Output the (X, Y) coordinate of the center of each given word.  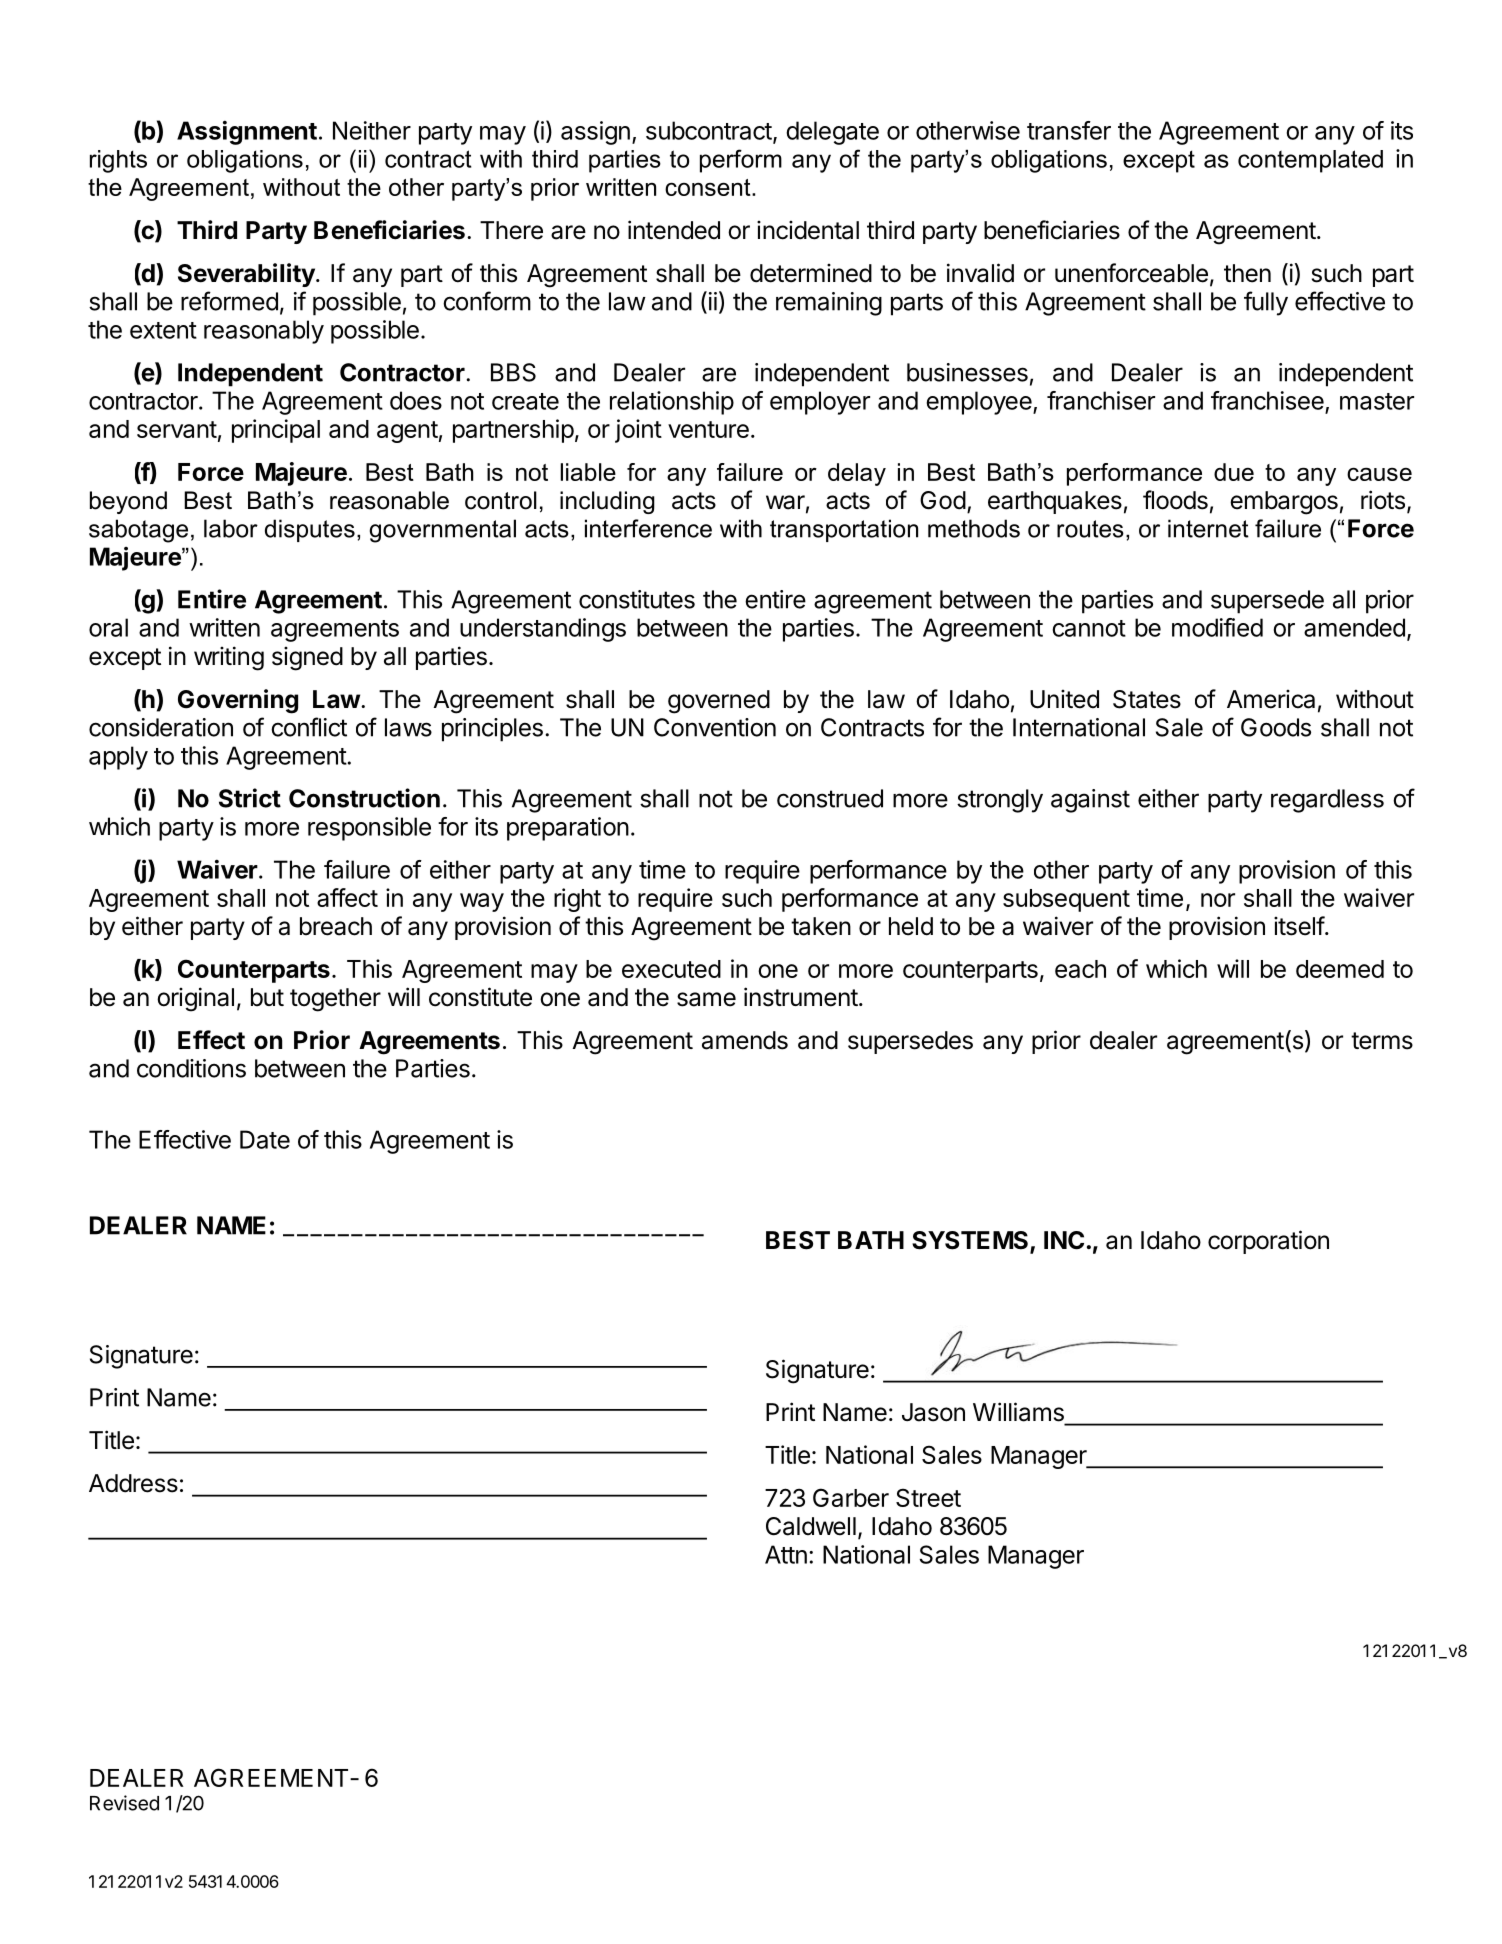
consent (709, 187)
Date (265, 1139)
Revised (124, 1803)
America (1271, 699)
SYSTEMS (971, 1241)
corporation (1268, 1242)
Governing (238, 701)
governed (719, 702)
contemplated (1310, 161)
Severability (247, 275)
